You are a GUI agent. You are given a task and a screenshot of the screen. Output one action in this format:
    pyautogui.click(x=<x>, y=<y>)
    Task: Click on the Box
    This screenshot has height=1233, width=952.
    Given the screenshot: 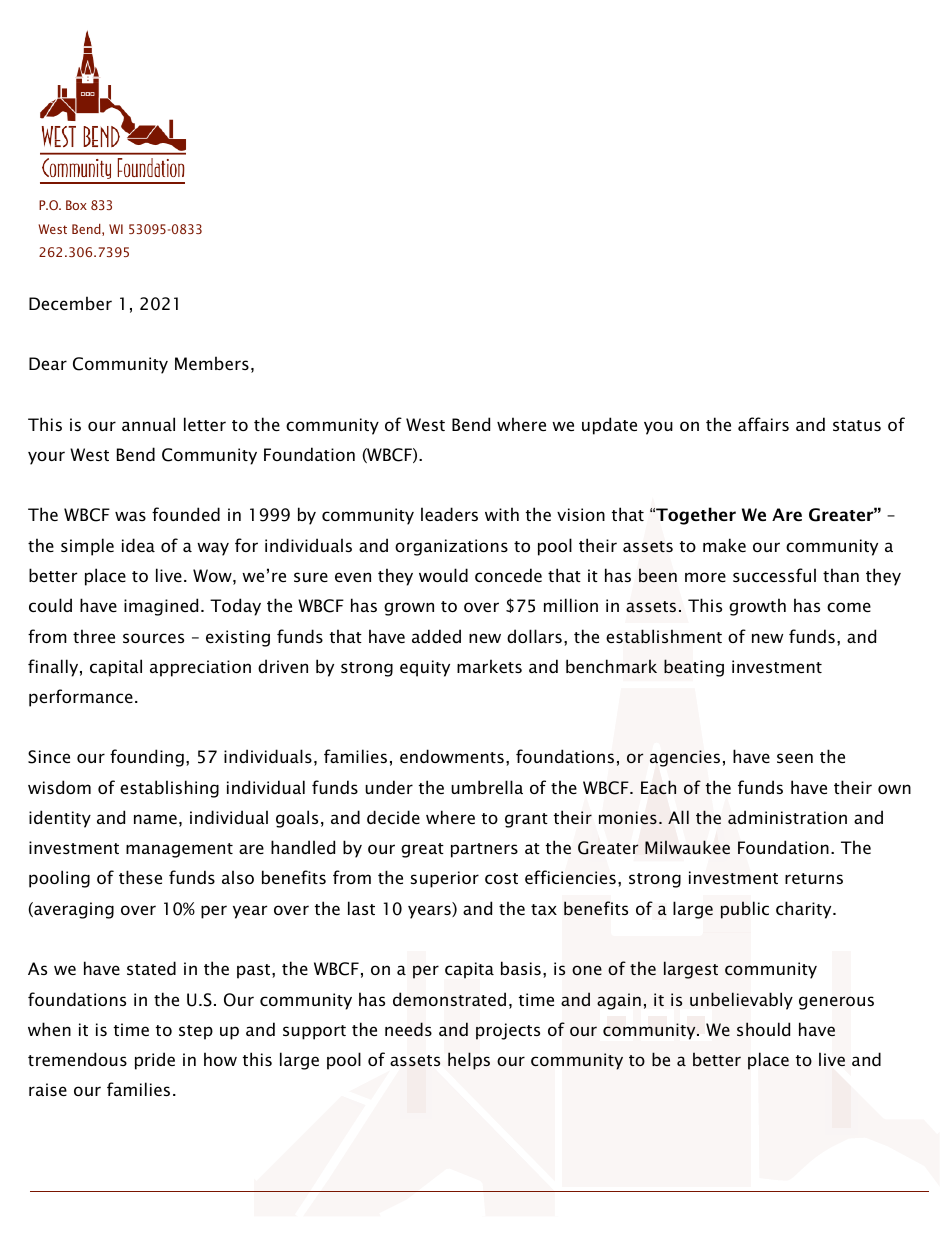 What is the action you would take?
    pyautogui.click(x=76, y=205)
